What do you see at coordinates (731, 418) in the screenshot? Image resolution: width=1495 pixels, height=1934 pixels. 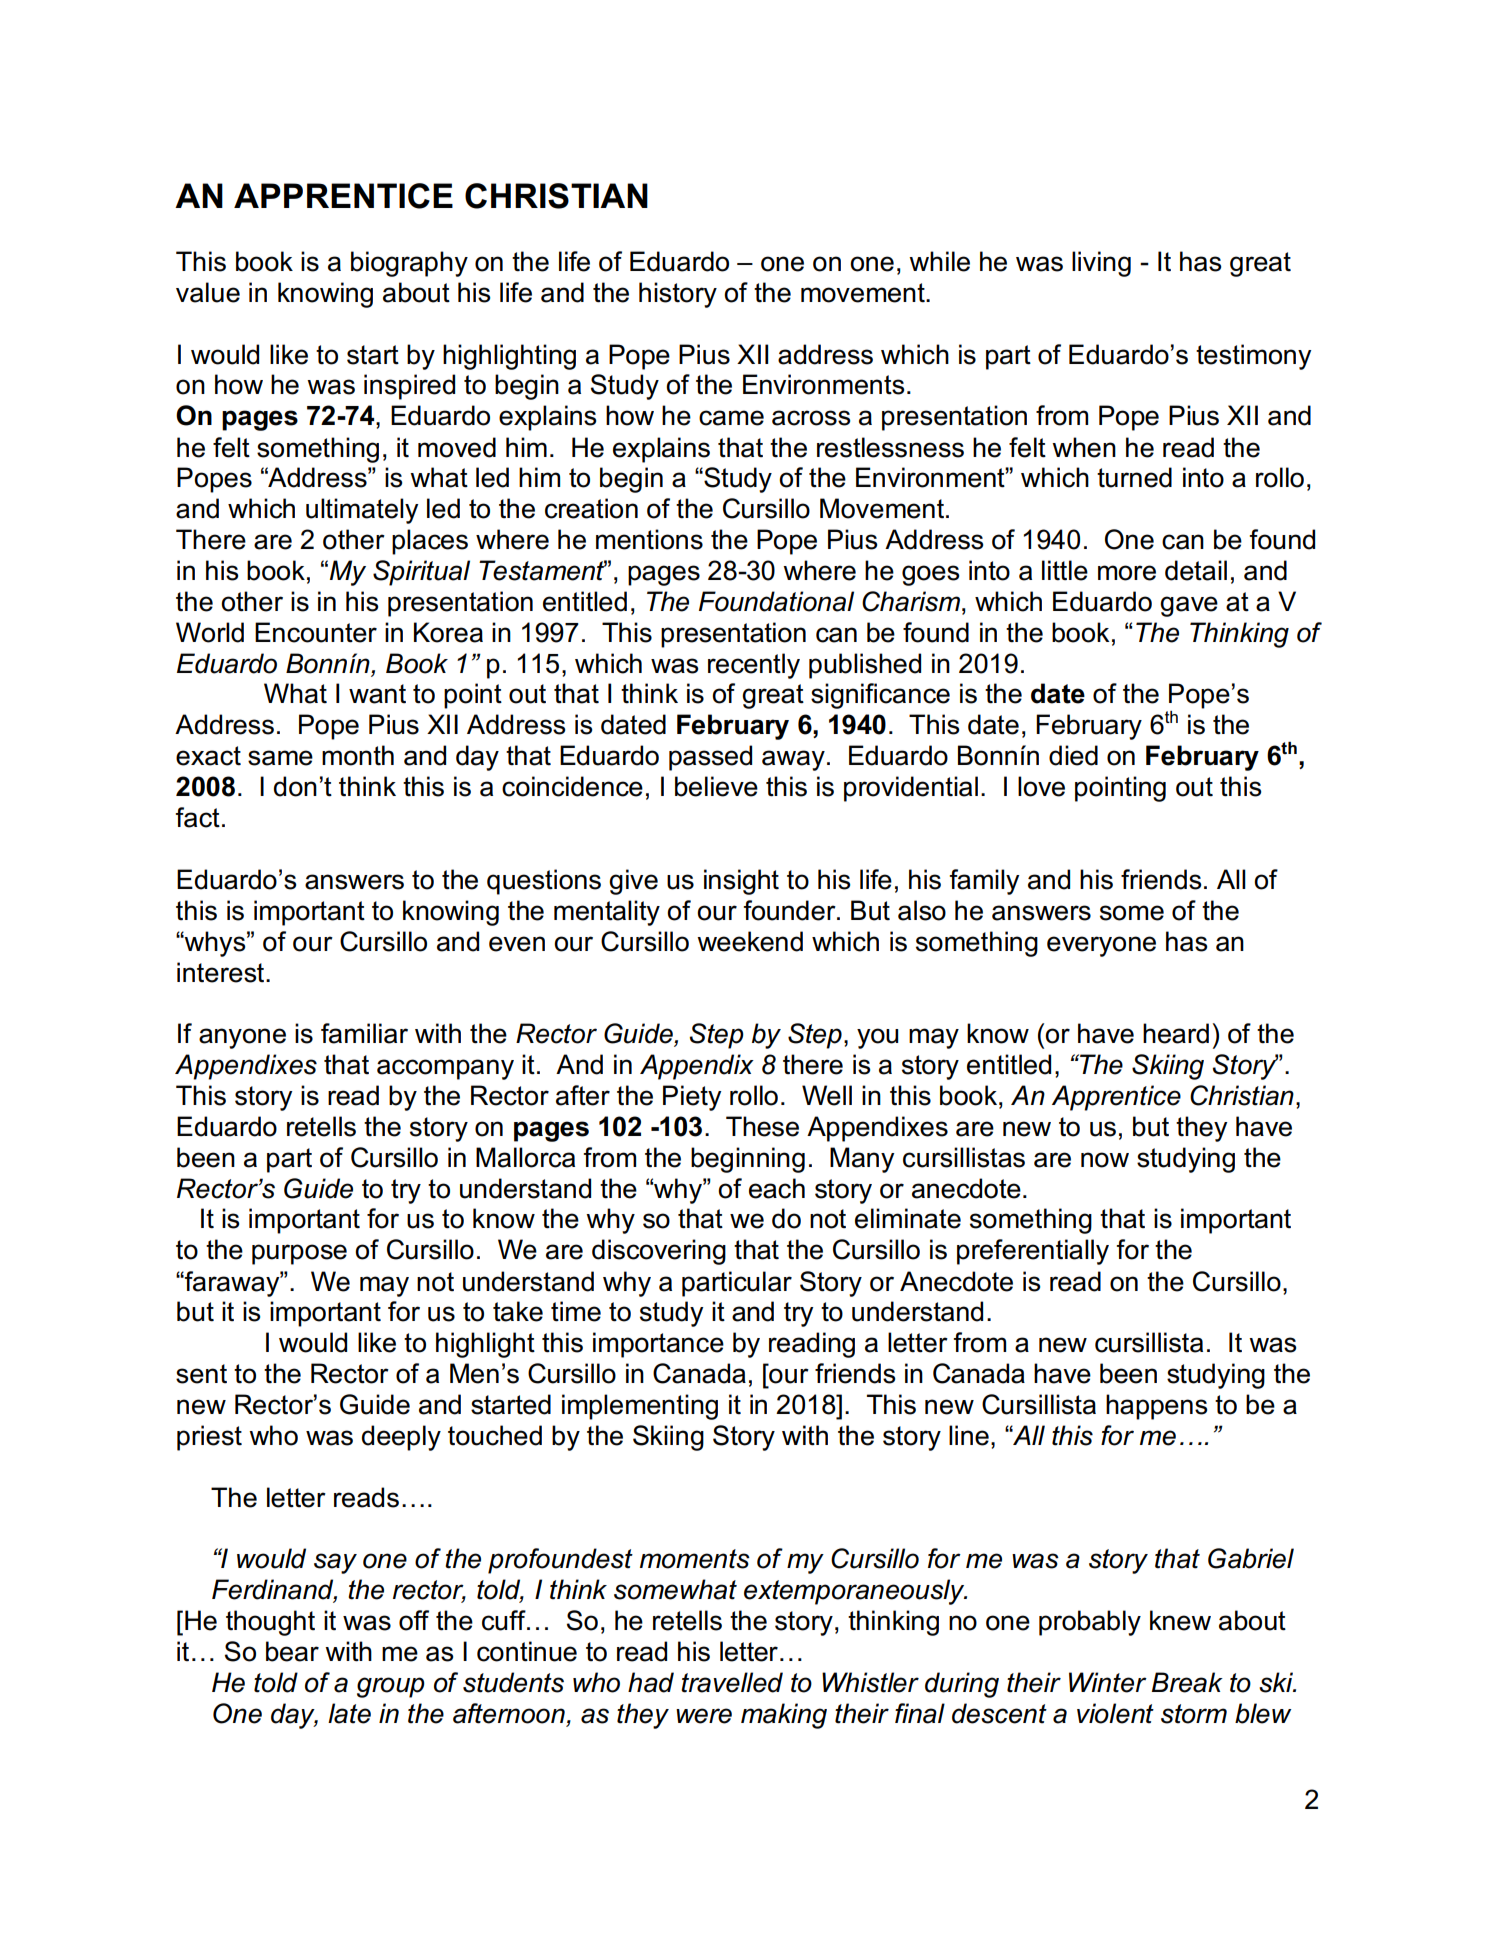 I see `came` at bounding box center [731, 418].
